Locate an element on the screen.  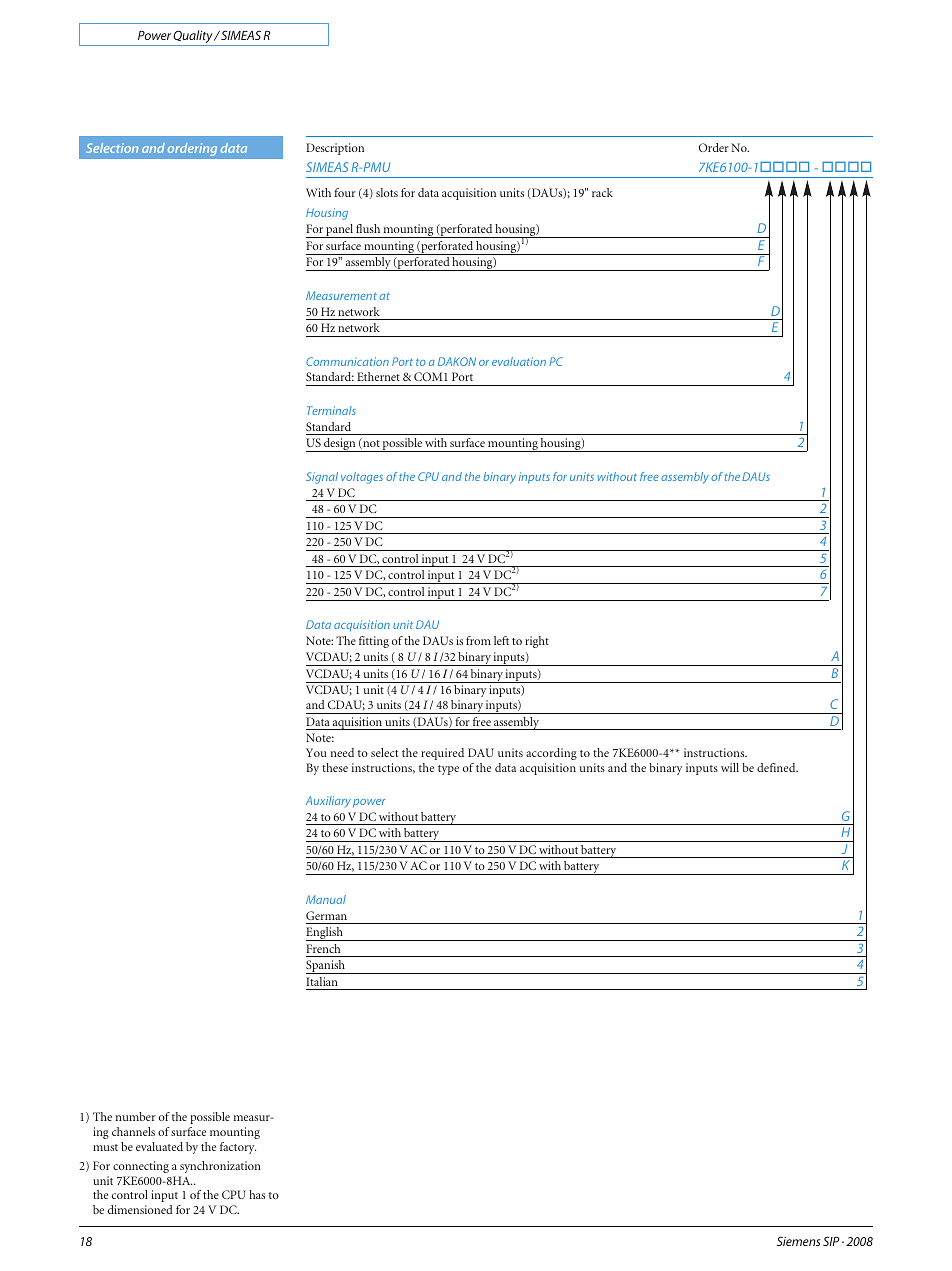
rack is located at coordinates (602, 192).
